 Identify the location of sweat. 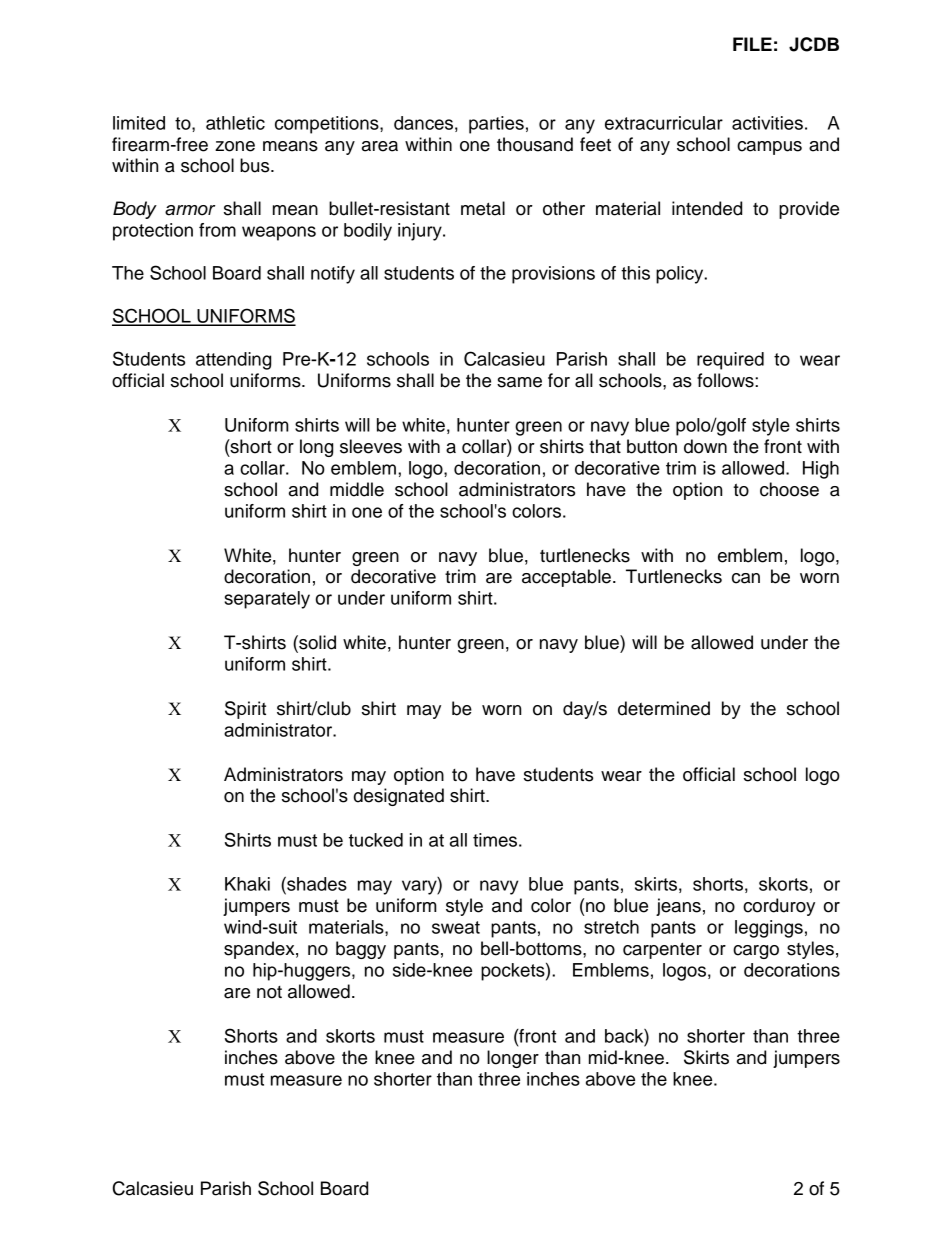
(456, 927).
